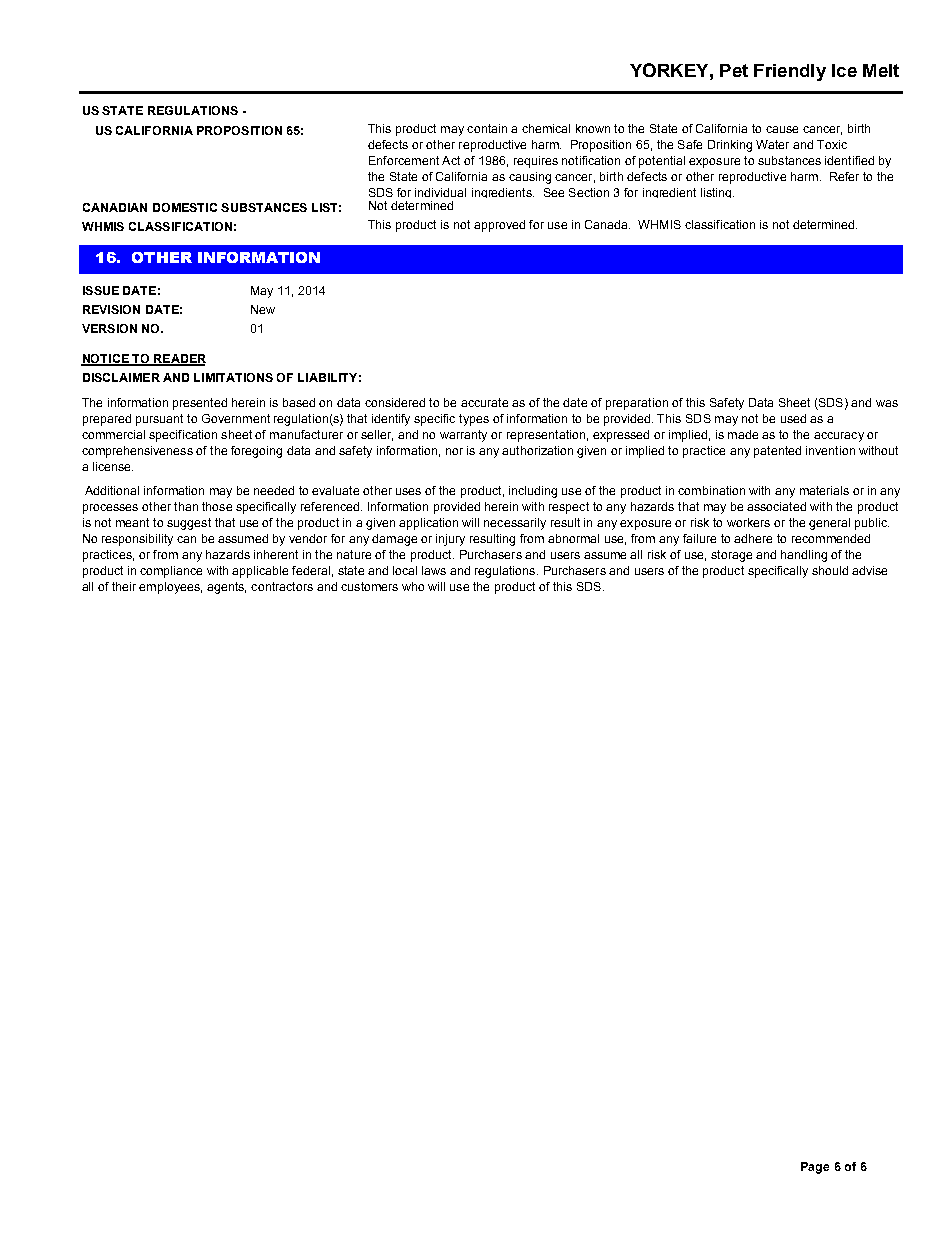 The height and width of the page is (1233, 952). Describe the element at coordinates (515, 524) in the page. I see `necessarily` at that location.
